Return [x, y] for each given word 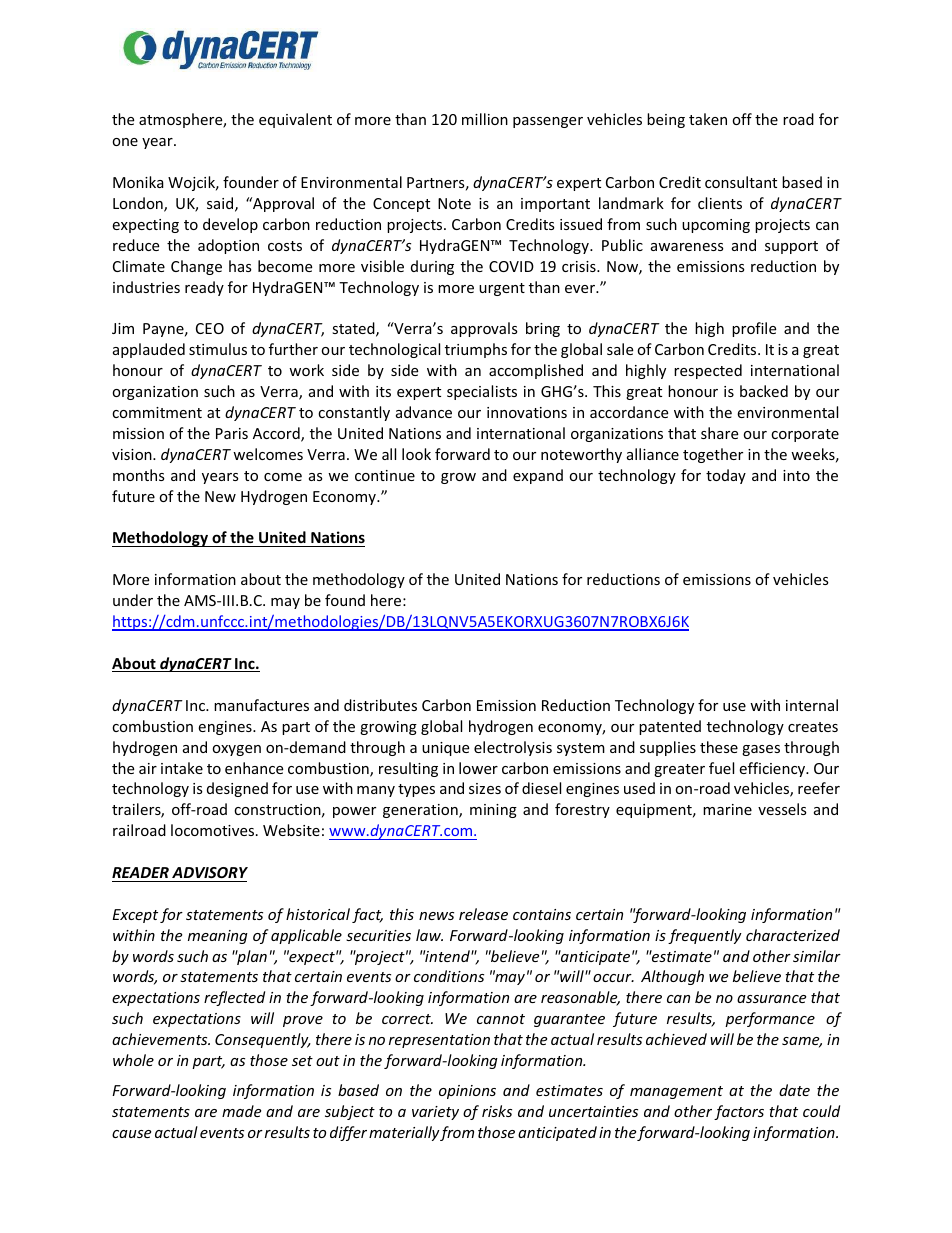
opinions [467, 1092]
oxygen [236, 750]
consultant [741, 182]
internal [812, 705]
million [485, 119]
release [483, 914]
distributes [380, 705]
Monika [138, 182]
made [241, 1111]
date [794, 1090]
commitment [157, 412]
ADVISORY [210, 872]
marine [727, 809]
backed [764, 391]
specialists [482, 392]
